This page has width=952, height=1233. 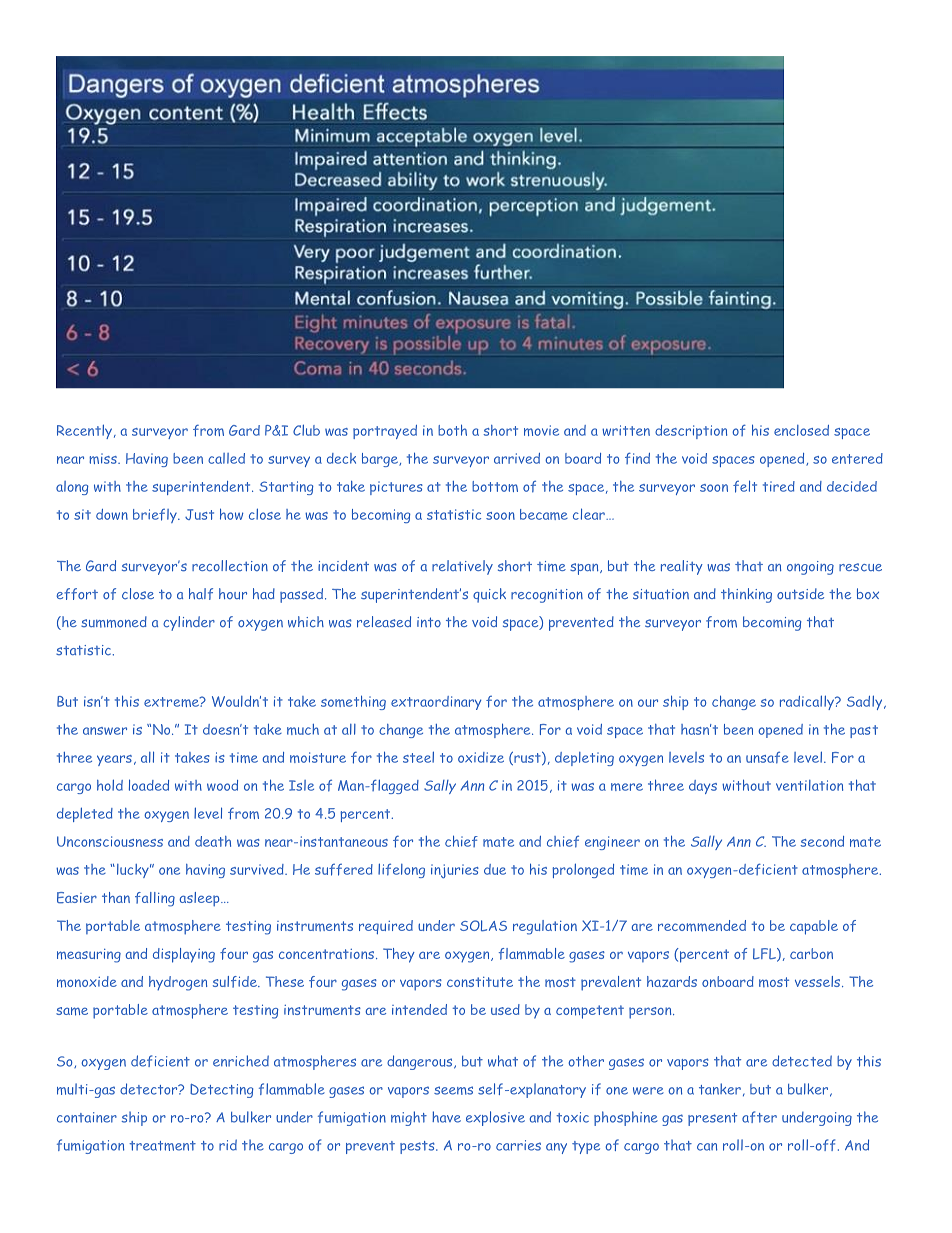 I want to click on Sadly, so click(x=866, y=702).
